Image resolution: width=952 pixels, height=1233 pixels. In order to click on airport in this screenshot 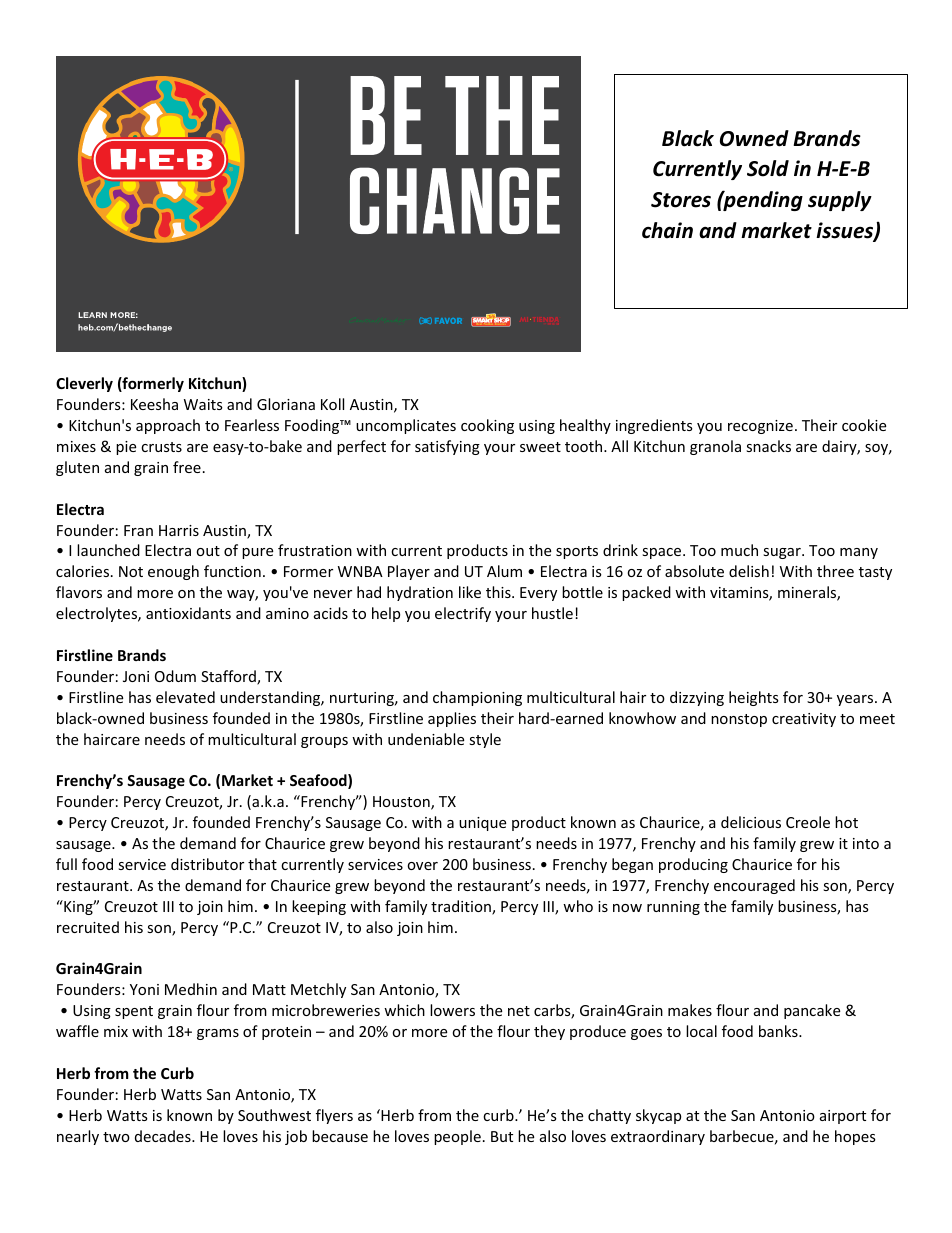, I will do `click(843, 1117)`.
